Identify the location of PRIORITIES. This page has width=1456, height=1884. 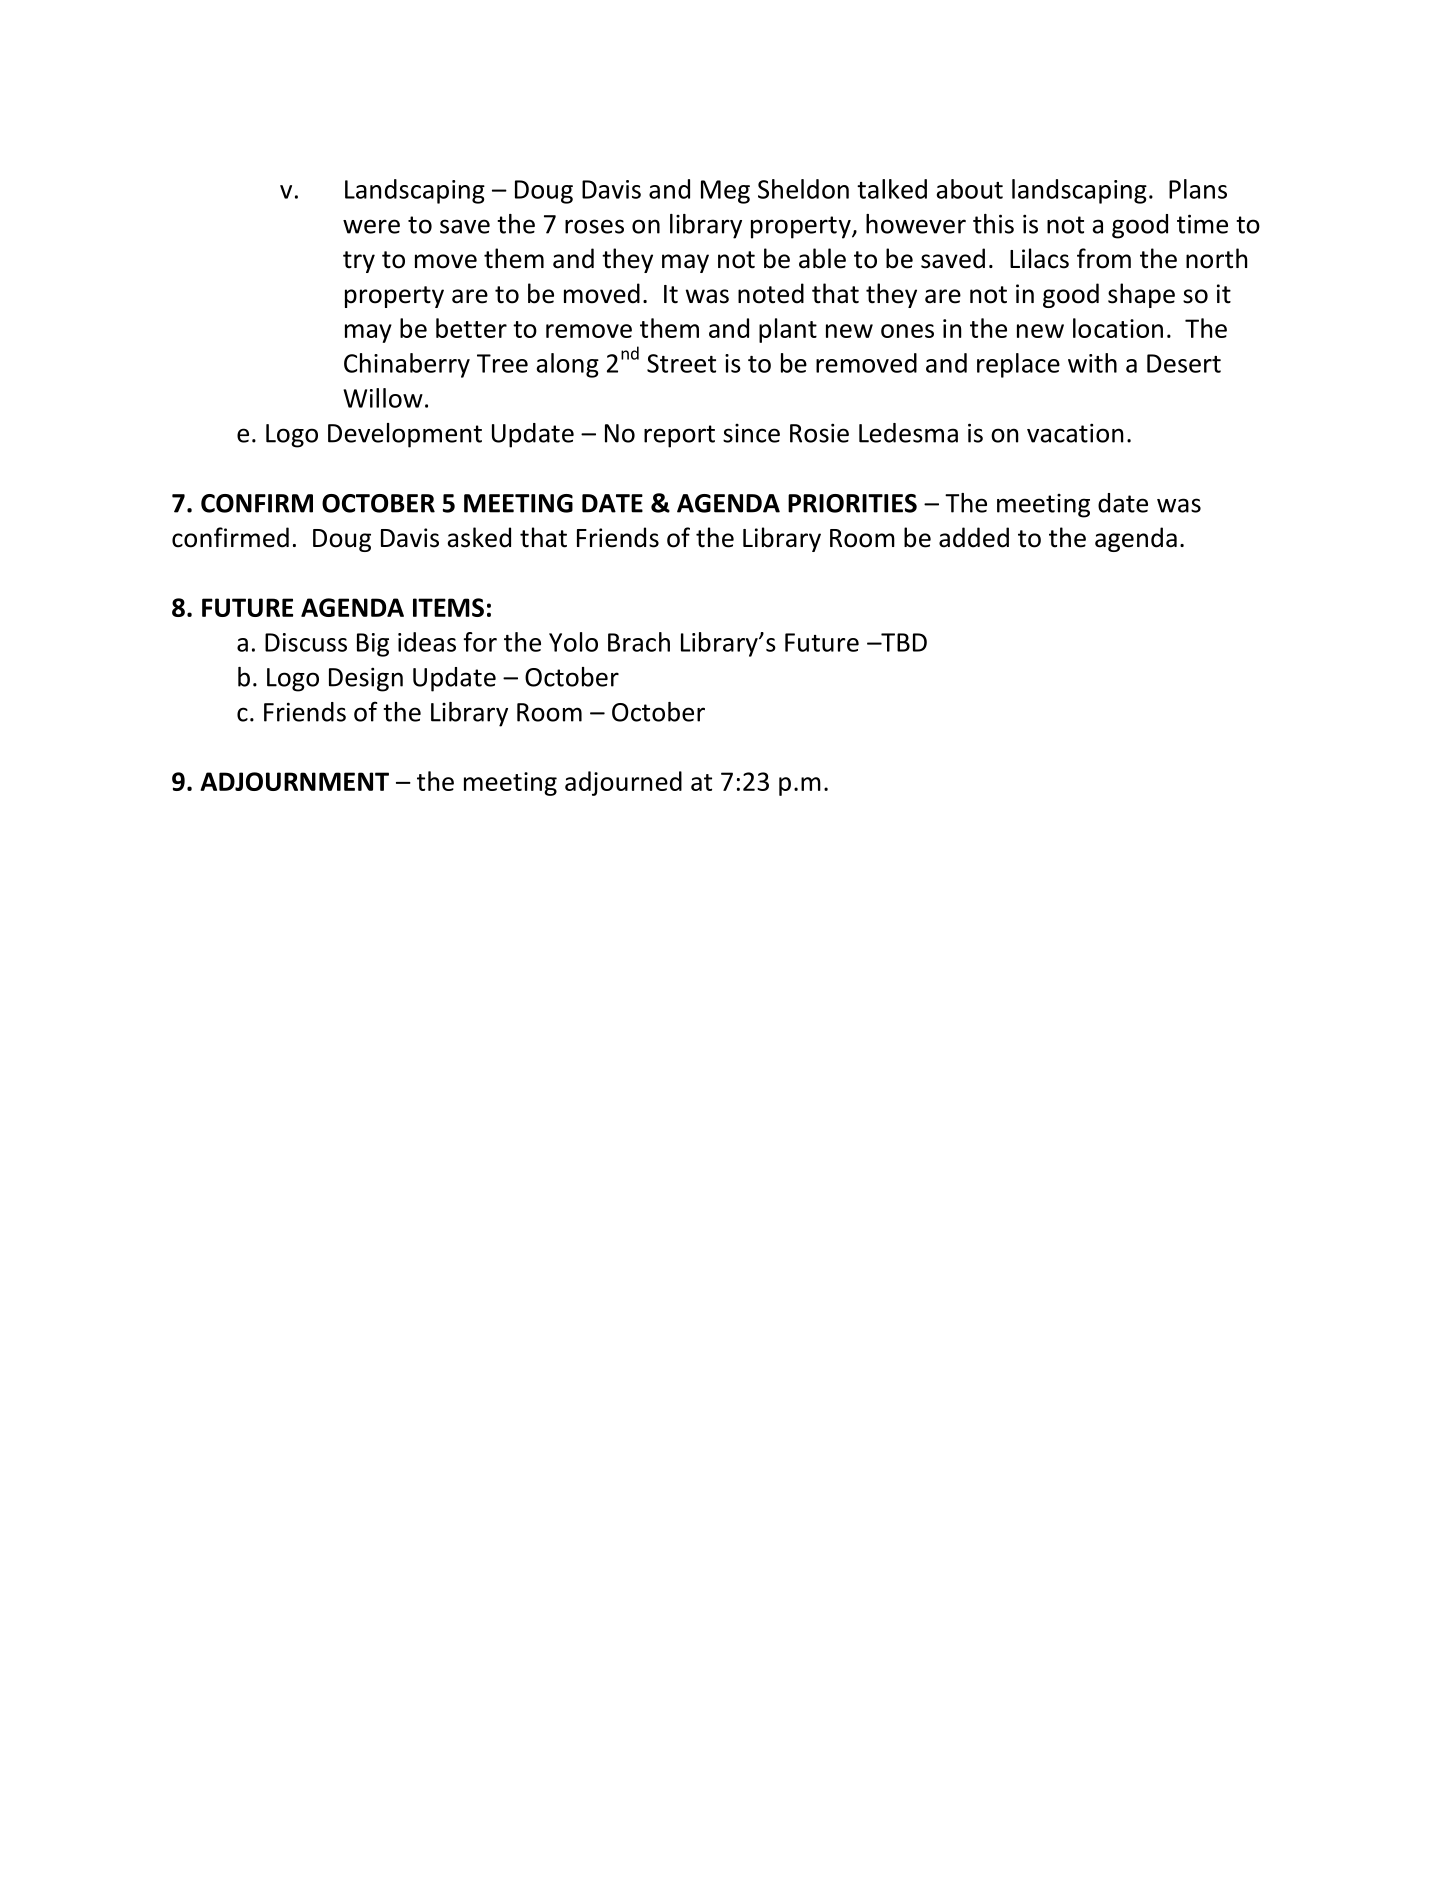
(852, 503).
